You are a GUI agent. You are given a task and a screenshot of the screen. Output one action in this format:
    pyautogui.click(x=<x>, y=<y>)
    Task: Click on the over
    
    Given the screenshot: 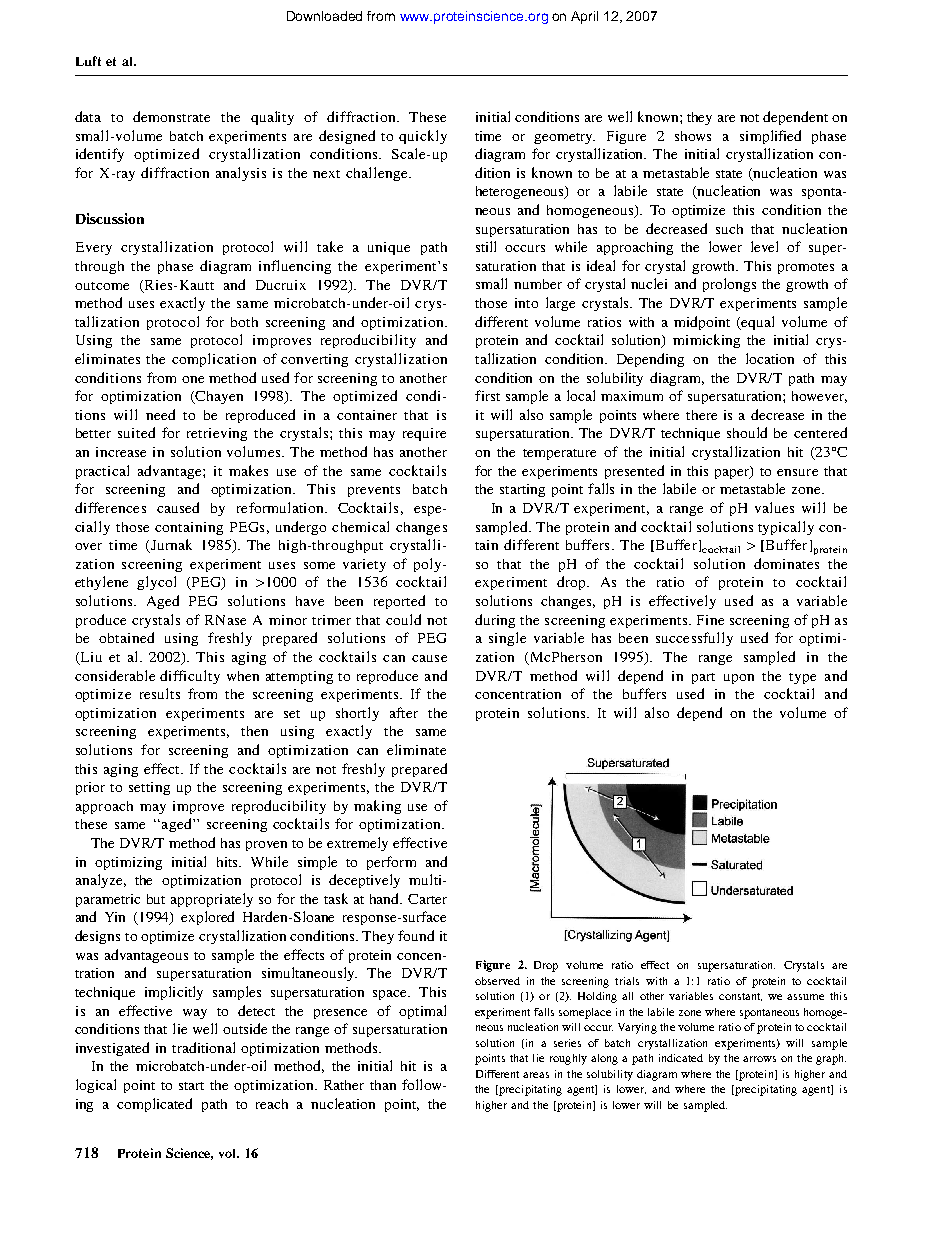 What is the action you would take?
    pyautogui.click(x=88, y=546)
